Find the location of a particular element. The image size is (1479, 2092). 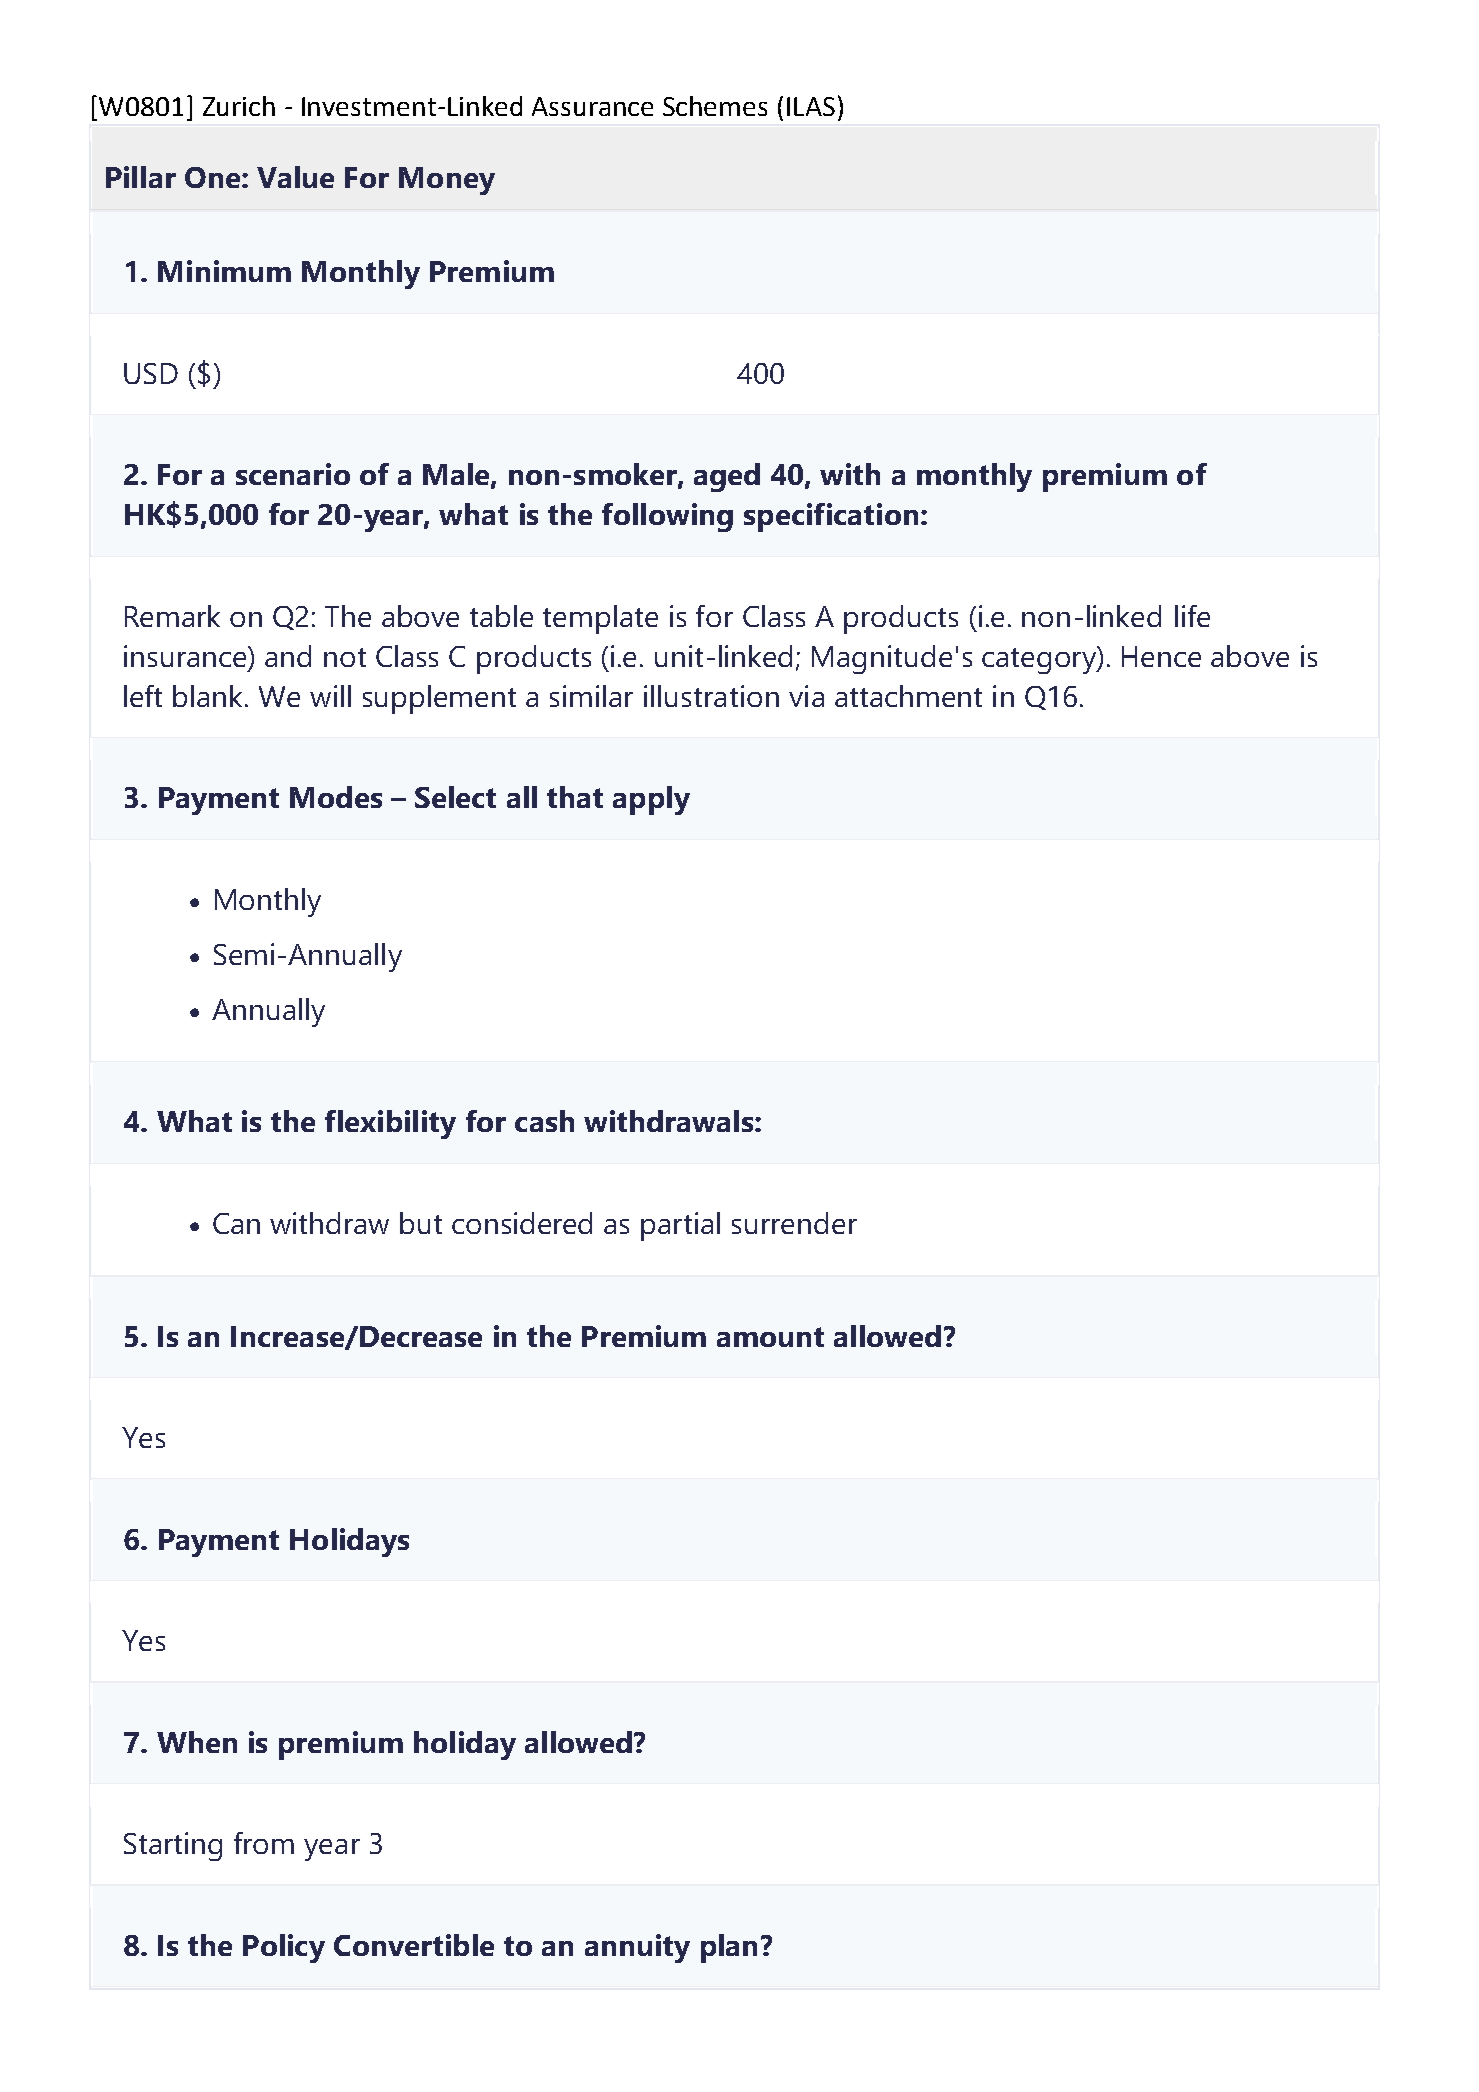

life is located at coordinates (1192, 616).
